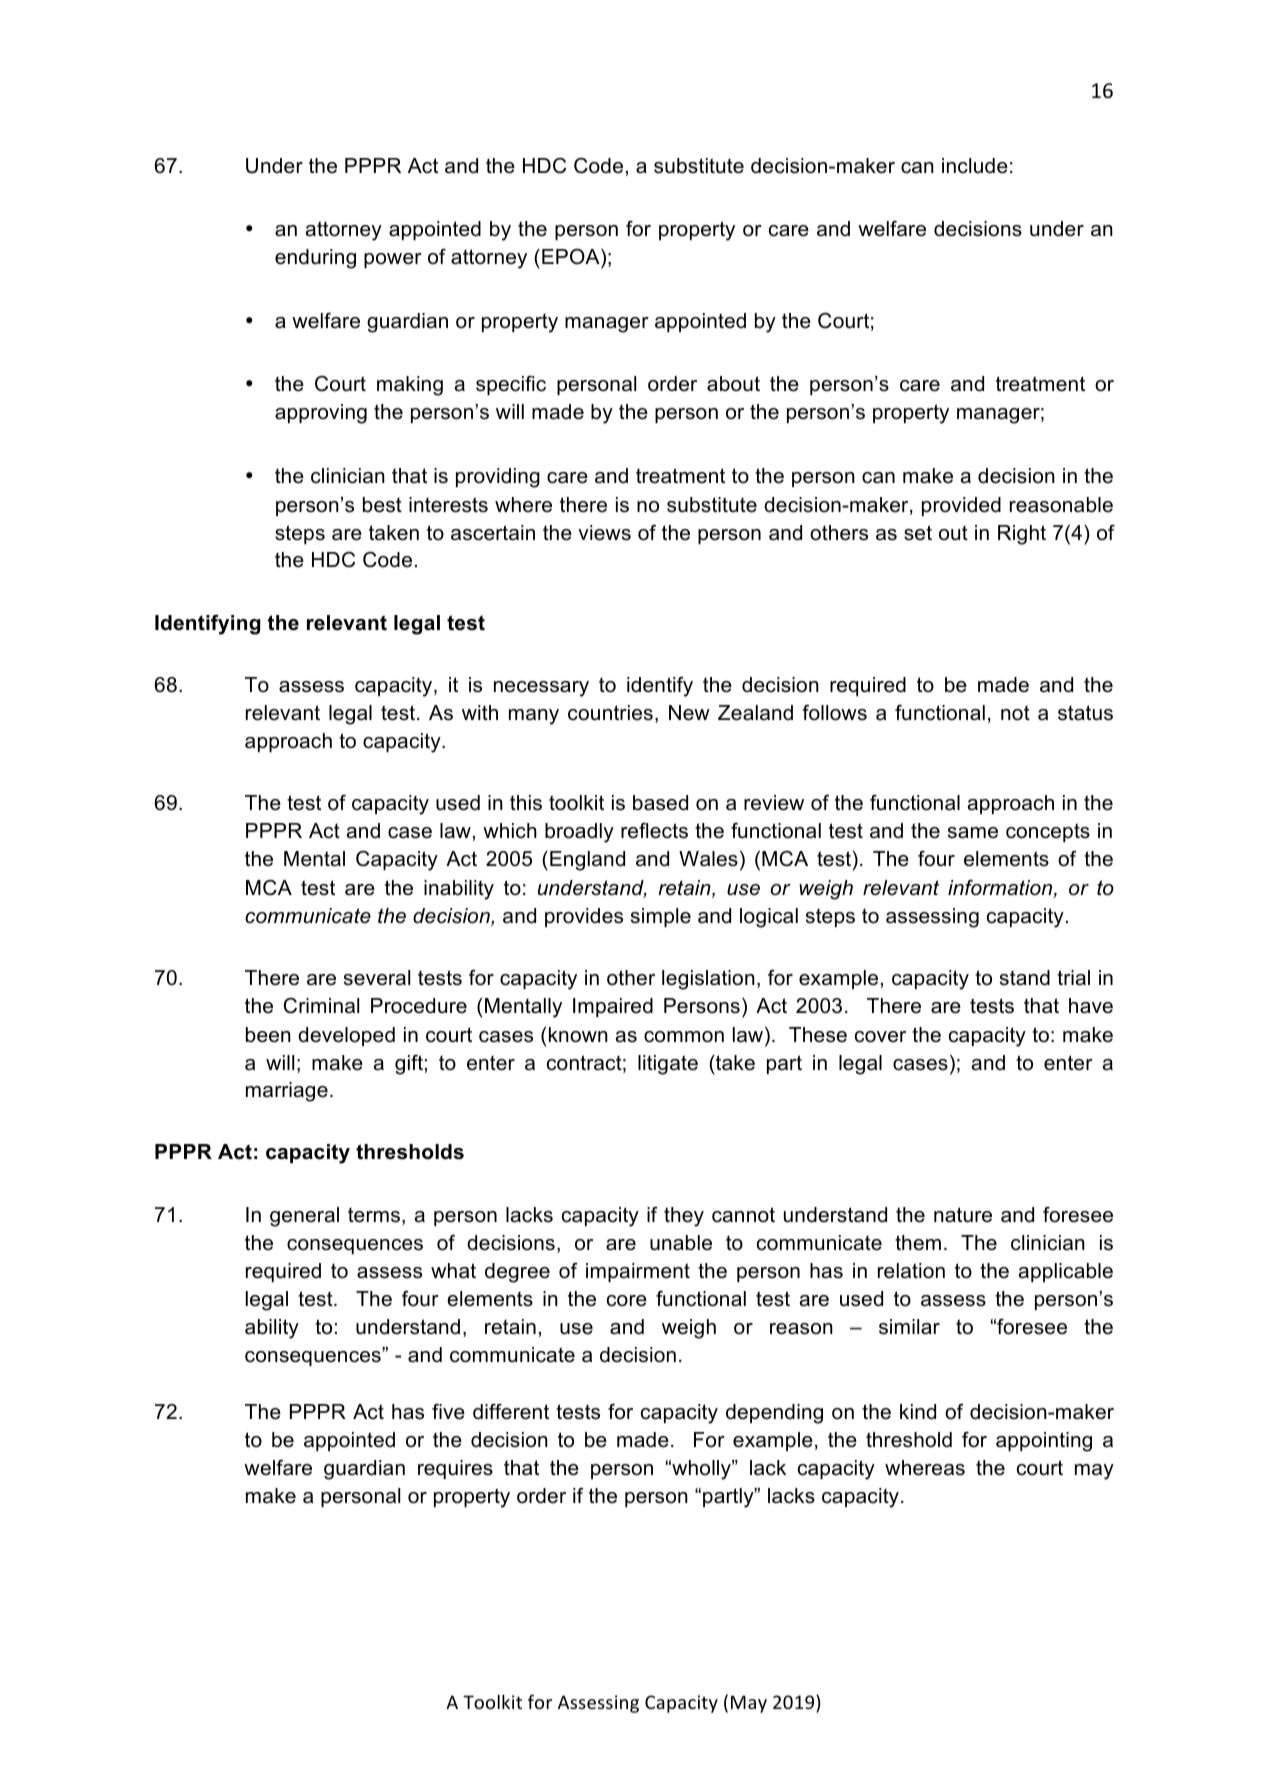 This screenshot has width=1266, height=1790. What do you see at coordinates (660, 803) in the screenshot?
I see `based` at bounding box center [660, 803].
